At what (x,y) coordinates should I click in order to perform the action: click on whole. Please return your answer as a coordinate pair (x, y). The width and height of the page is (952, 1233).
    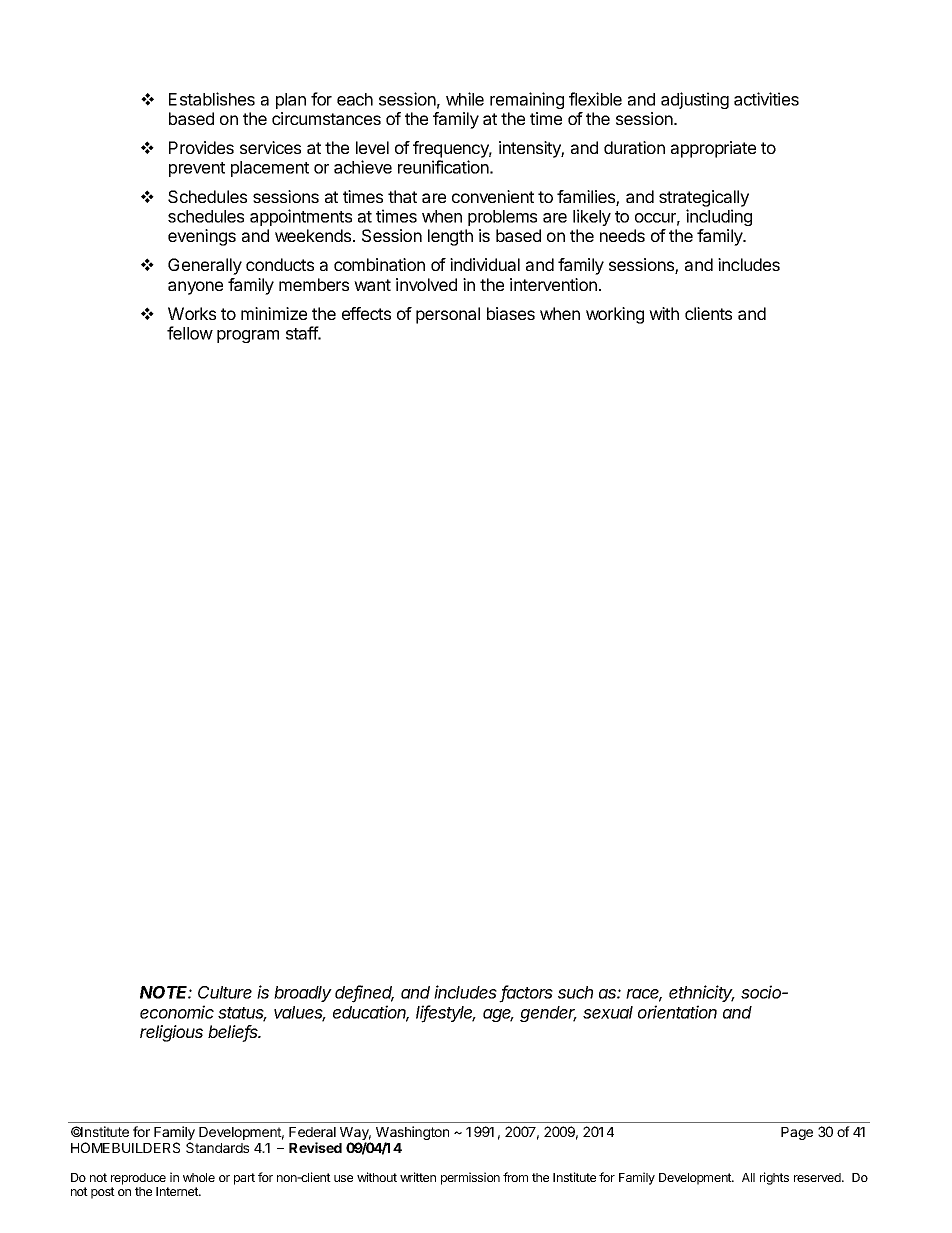
    Looking at the image, I should click on (199, 1177).
